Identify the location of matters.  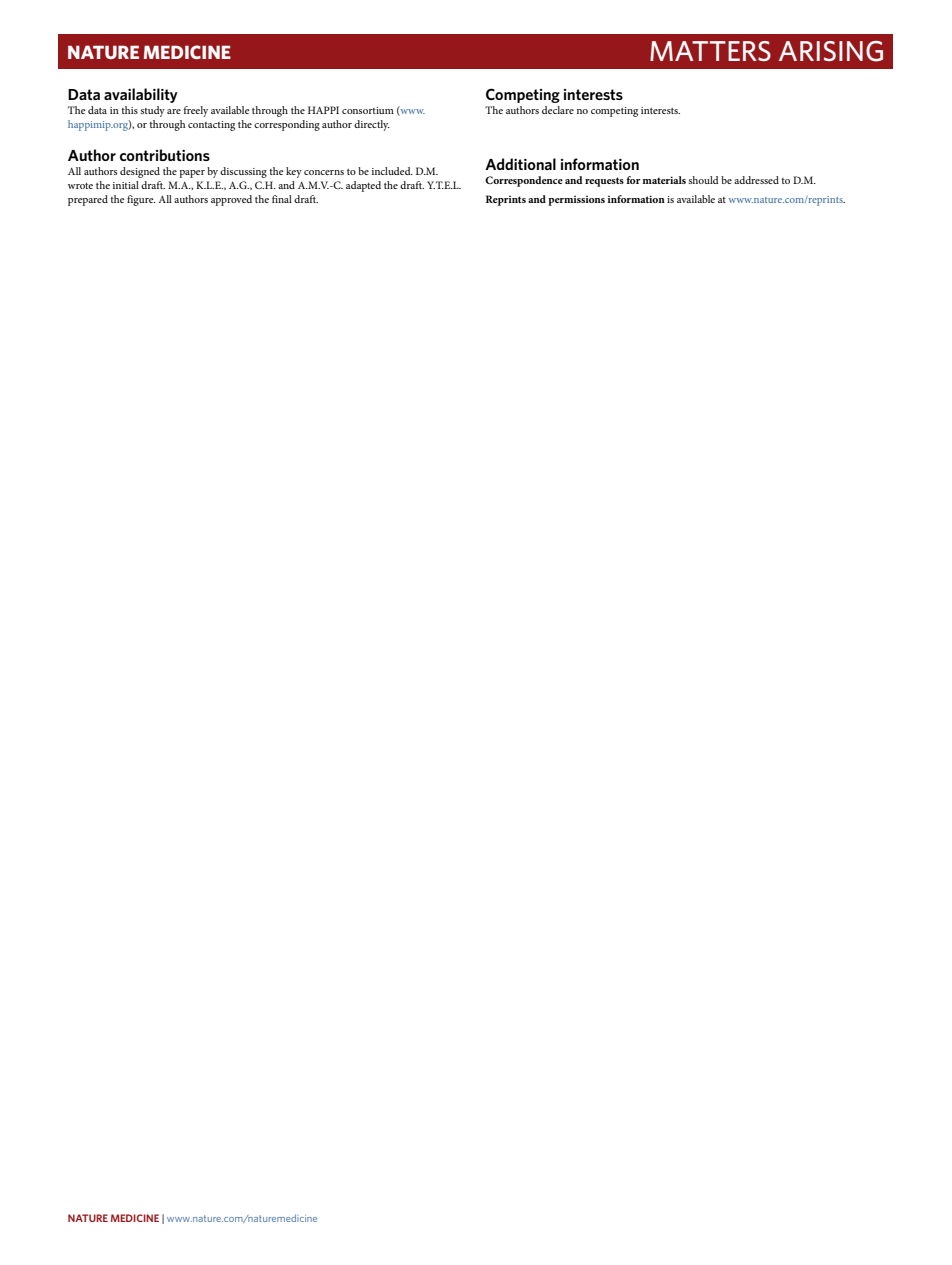
(710, 51).
